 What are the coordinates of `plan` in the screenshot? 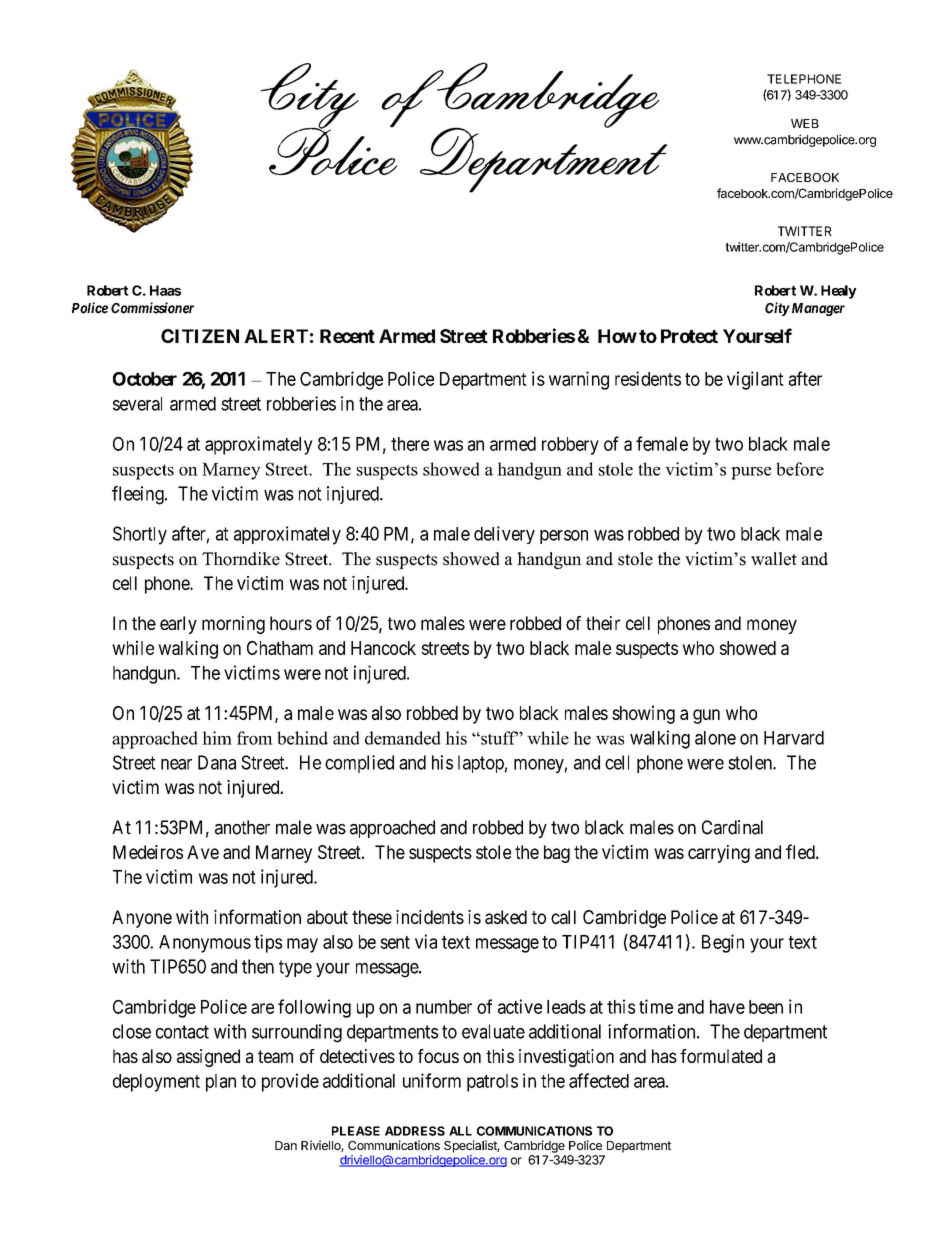 It's located at (221, 1083).
